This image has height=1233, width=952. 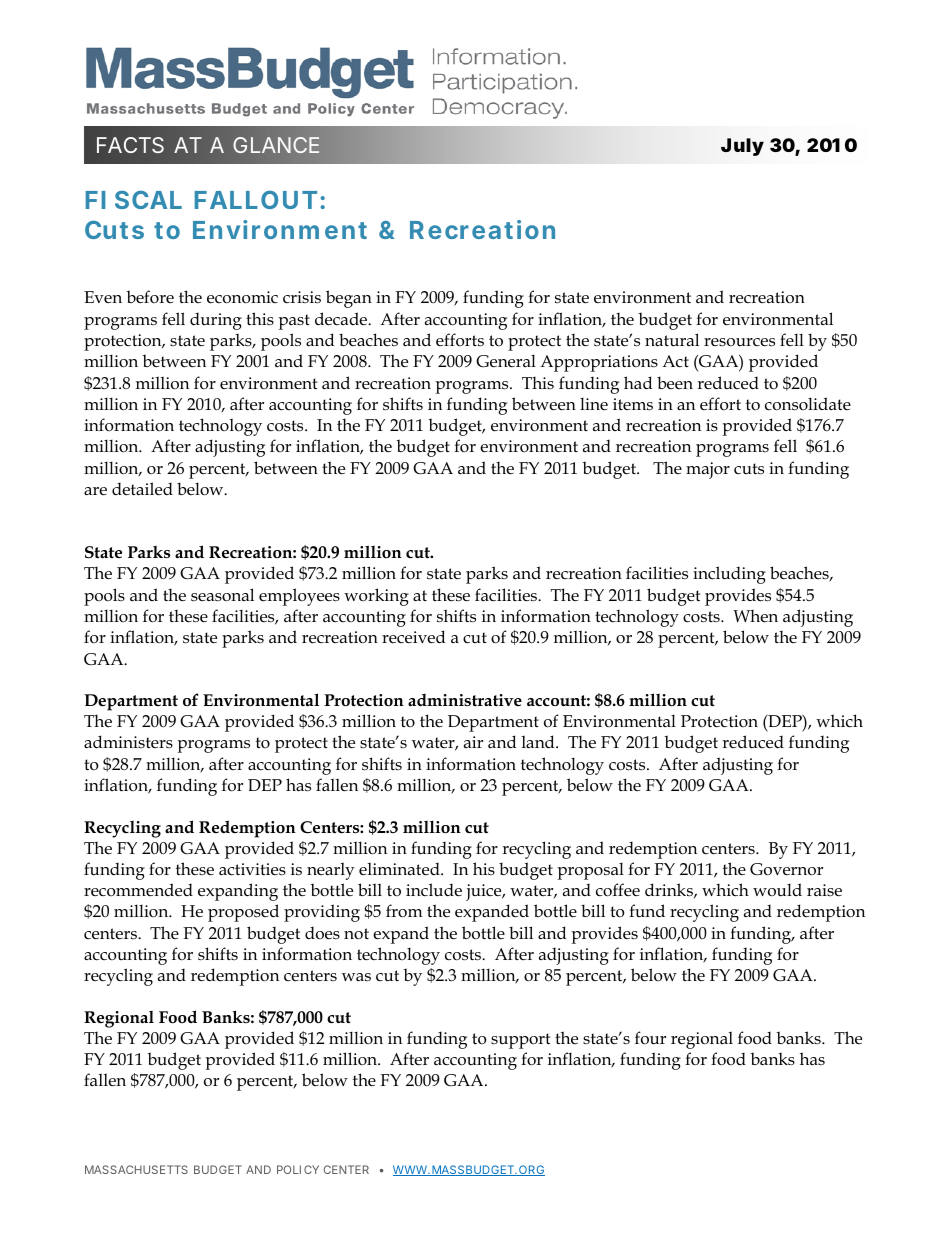 What do you see at coordinates (142, 489) in the image?
I see `detailed` at bounding box center [142, 489].
